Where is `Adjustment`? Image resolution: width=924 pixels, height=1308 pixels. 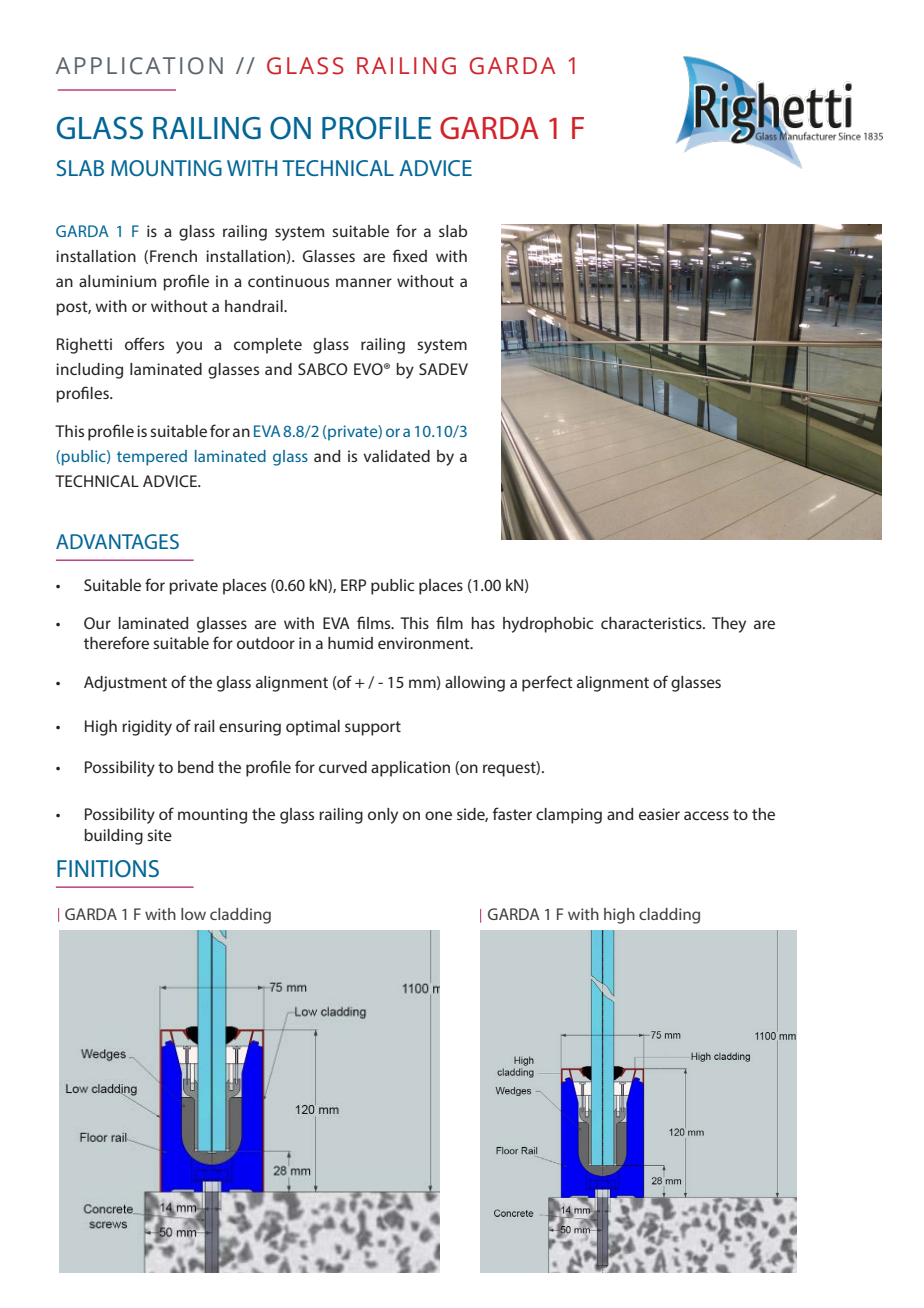
Adjustment is located at coordinates (125, 684).
